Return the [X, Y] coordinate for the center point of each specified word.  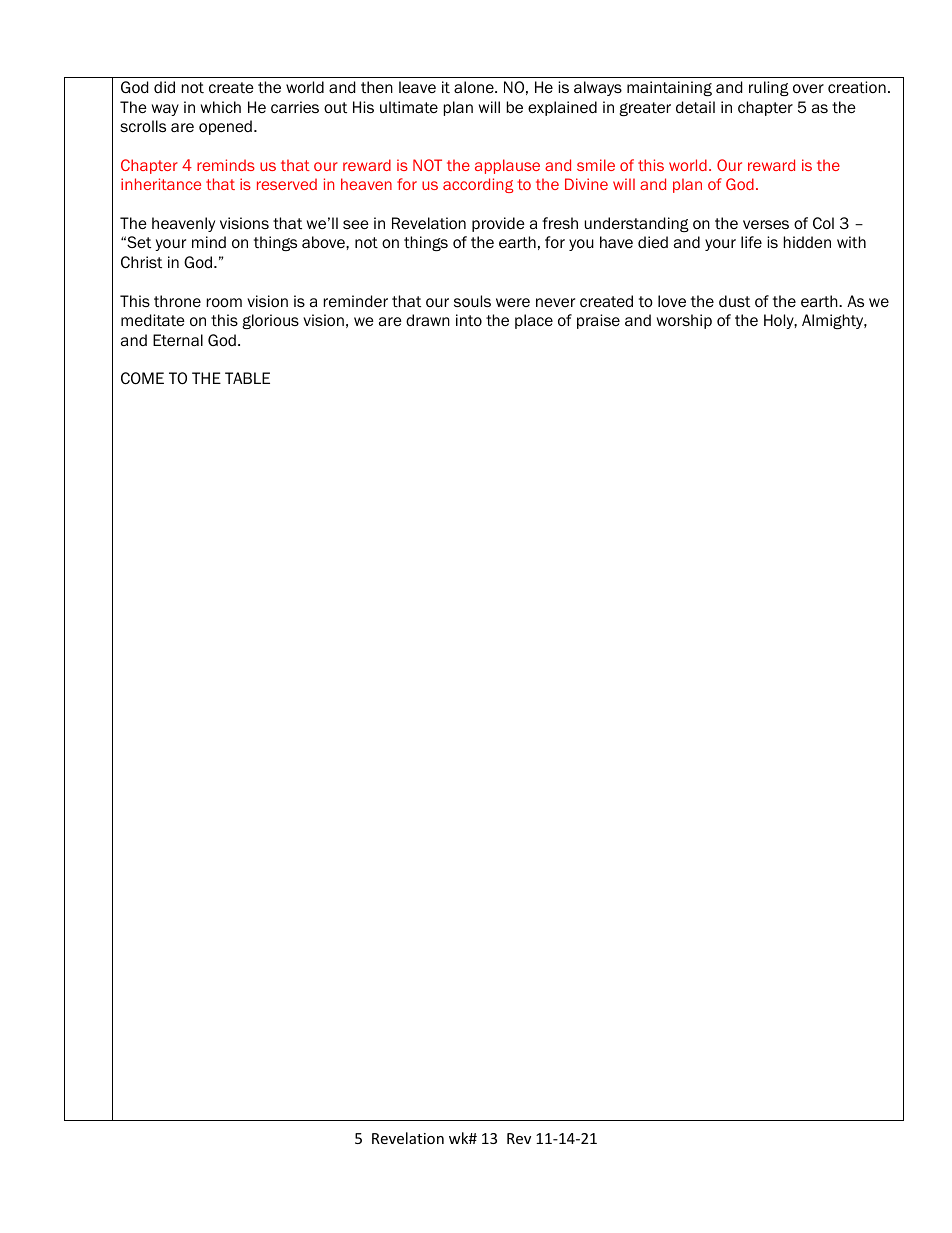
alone [475, 87]
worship [684, 321]
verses [766, 224]
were [513, 302]
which [221, 107]
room [224, 303]
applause [507, 166]
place [534, 321]
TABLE [247, 378]
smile [596, 165]
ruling [769, 88]
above [324, 242]
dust [734, 301]
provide [498, 224]
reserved [287, 184]
